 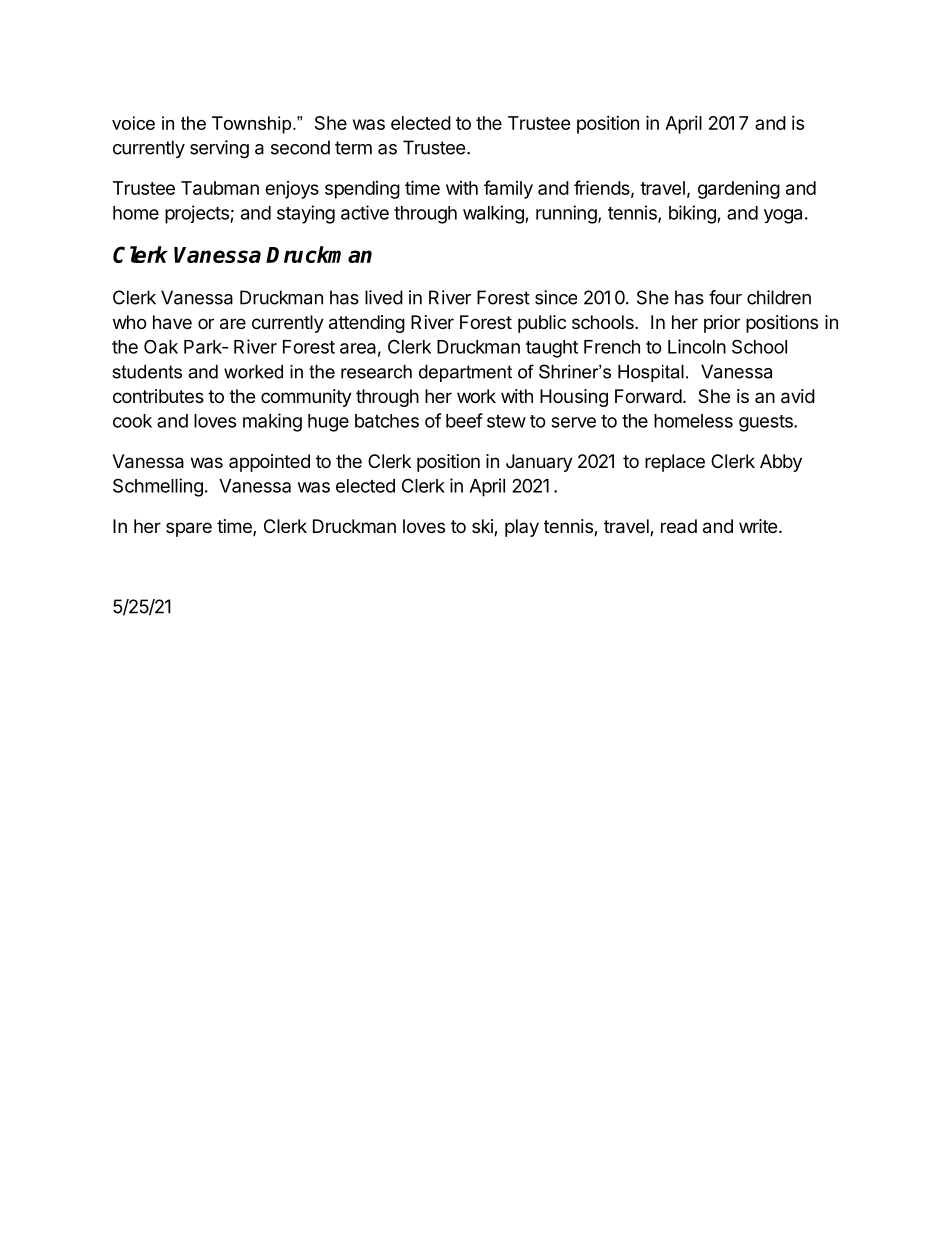 I want to click on prior, so click(x=722, y=324).
